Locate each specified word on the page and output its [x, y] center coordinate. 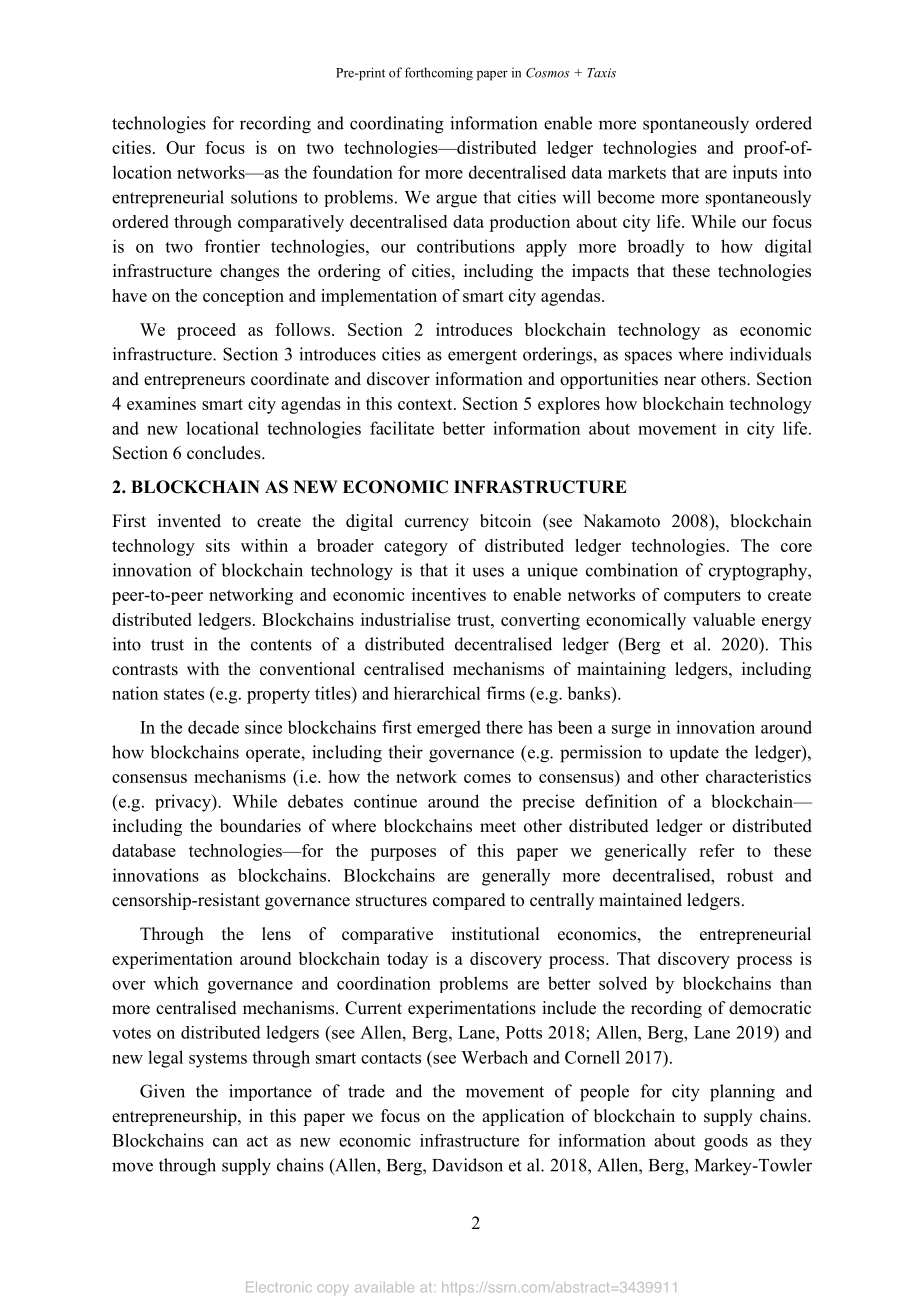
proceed [206, 331]
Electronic [279, 1287]
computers [702, 597]
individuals [770, 354]
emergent [482, 357]
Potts [524, 1032]
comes [487, 778]
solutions [264, 197]
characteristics [758, 776]
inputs [755, 173]
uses [488, 572]
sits [218, 545]
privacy [184, 803]
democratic [770, 1008]
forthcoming [439, 74]
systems [218, 1060]
